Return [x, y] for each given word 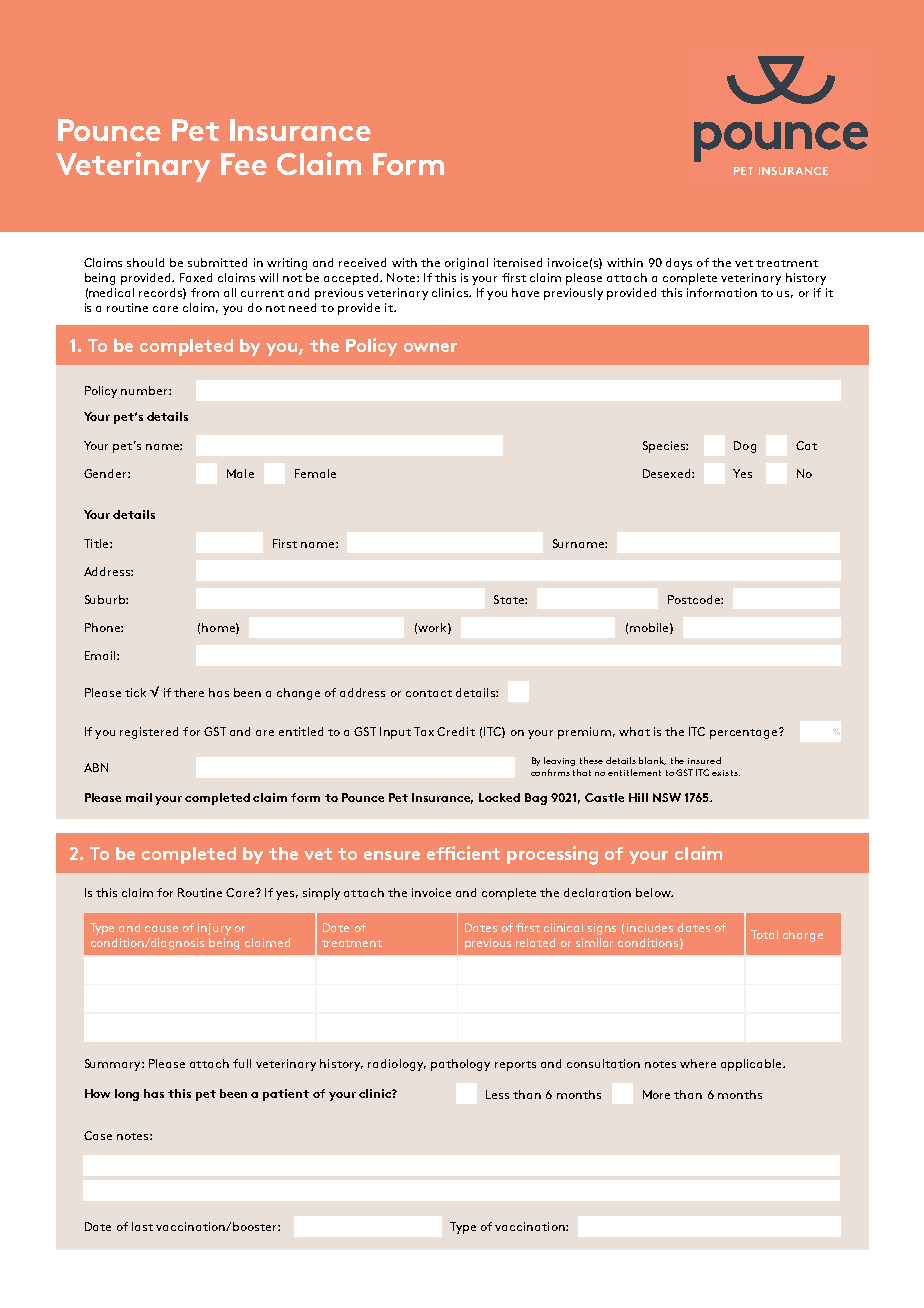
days [679, 264]
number [145, 390]
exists [726, 773]
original [466, 264]
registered [149, 733]
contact [429, 693]
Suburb [106, 599]
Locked [499, 797]
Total [764, 934]
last [142, 1226]
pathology [460, 1065]
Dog [745, 447]
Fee [244, 164]
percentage [745, 733]
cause [161, 929]
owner [430, 347]
